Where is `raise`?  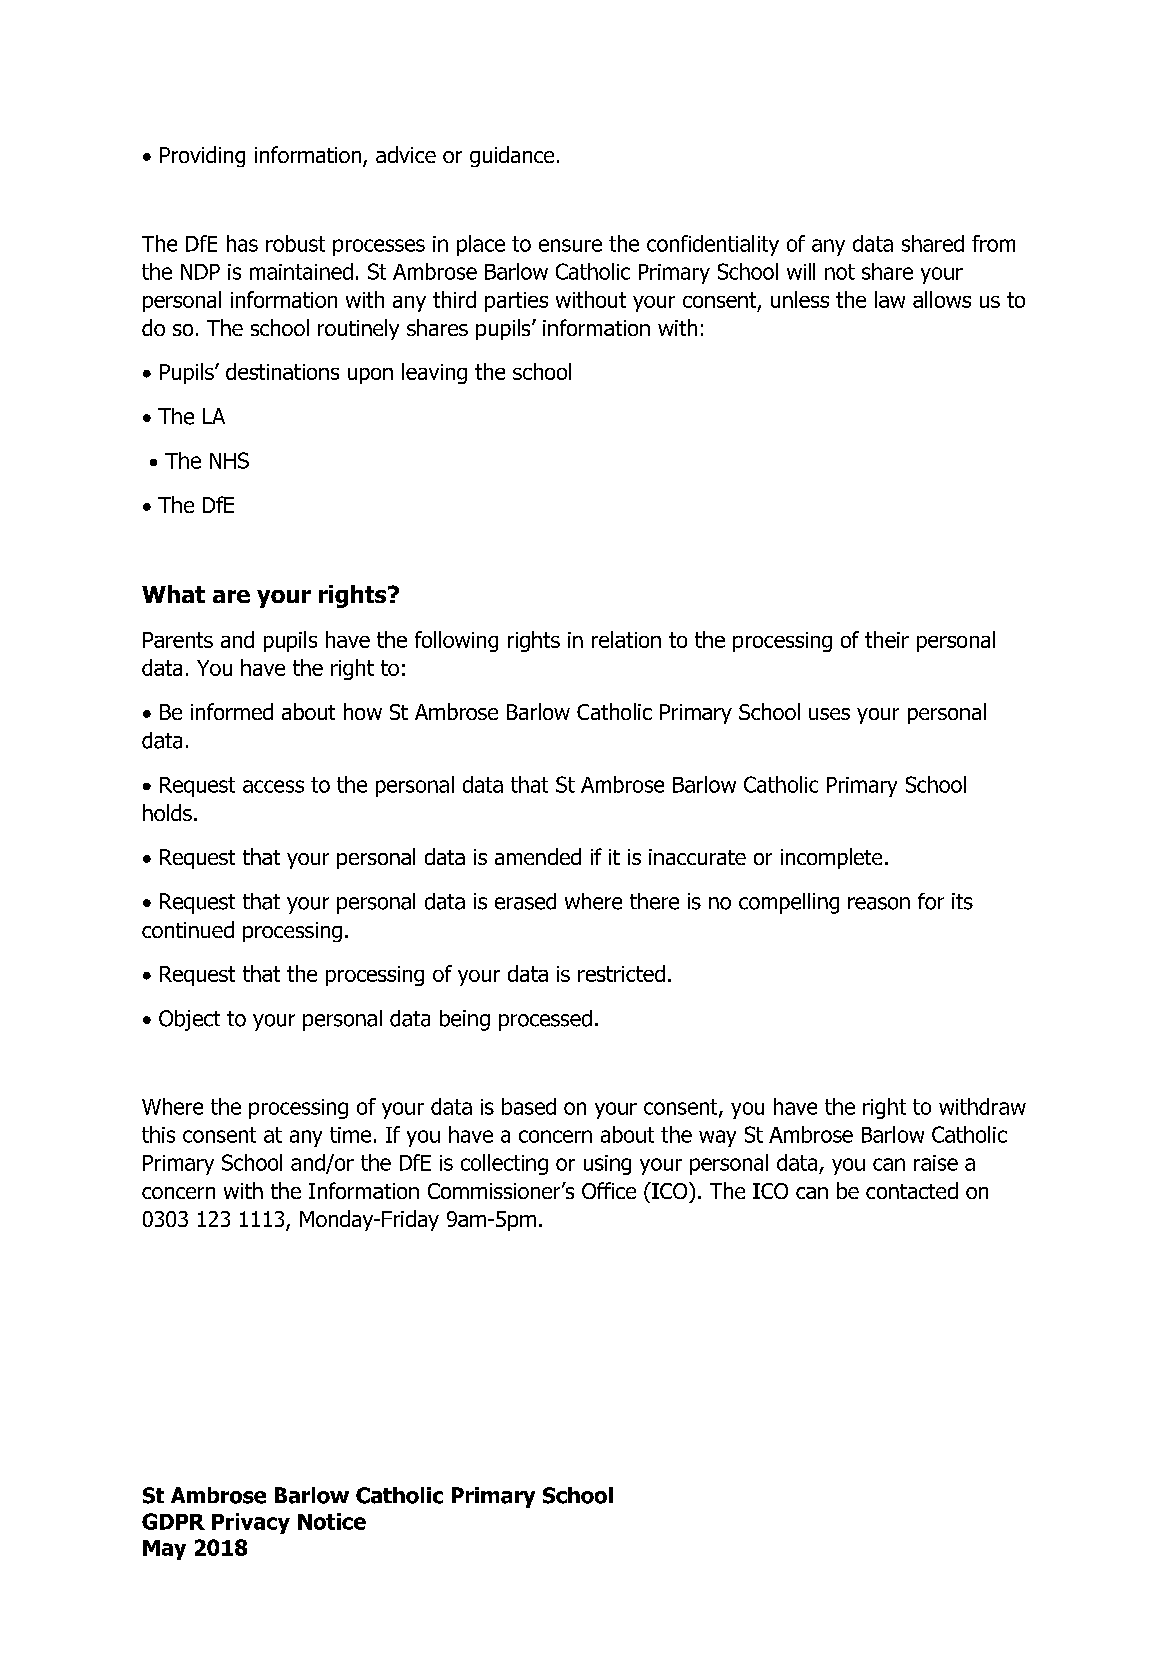
raise is located at coordinates (936, 1163).
